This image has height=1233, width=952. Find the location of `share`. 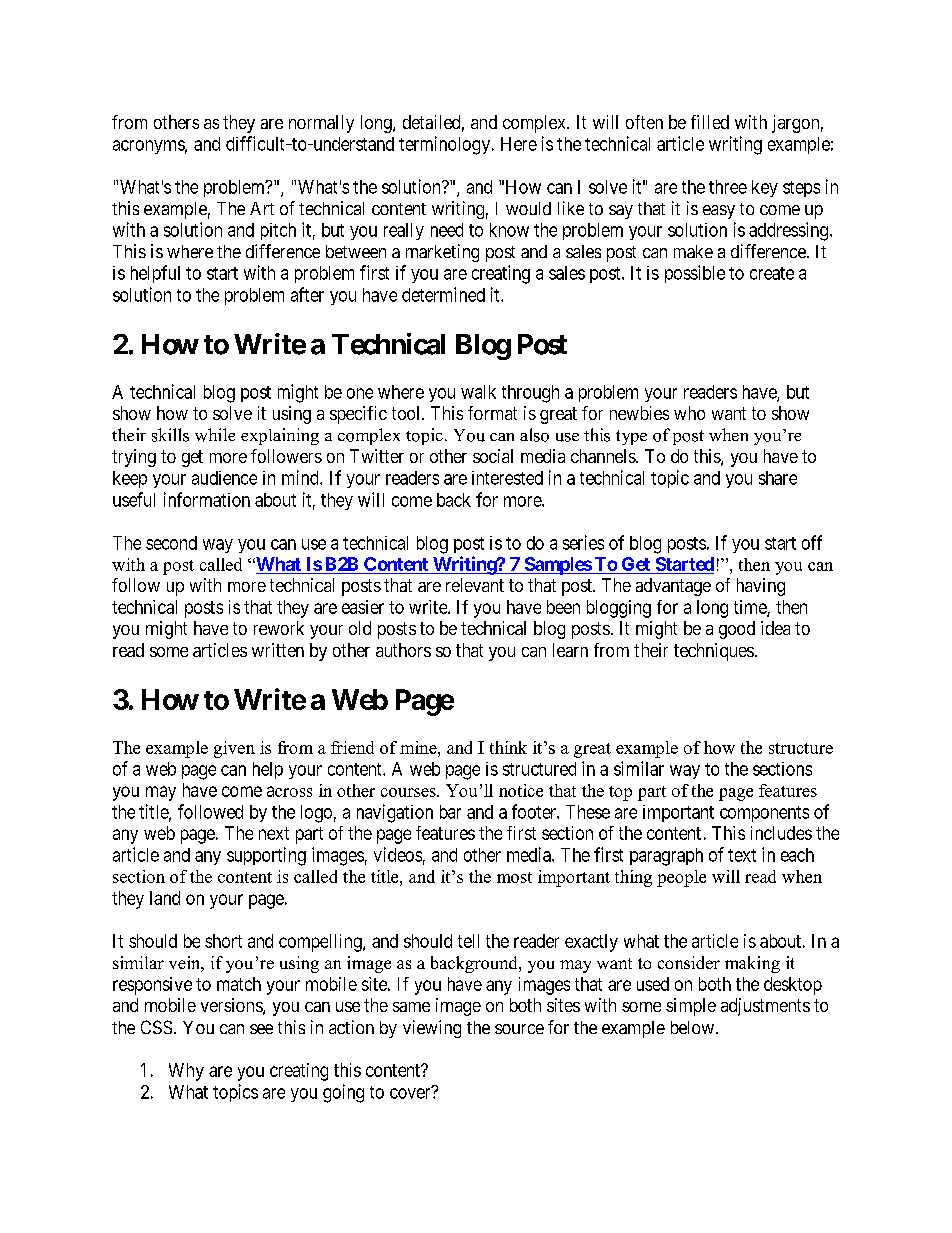

share is located at coordinates (778, 478).
